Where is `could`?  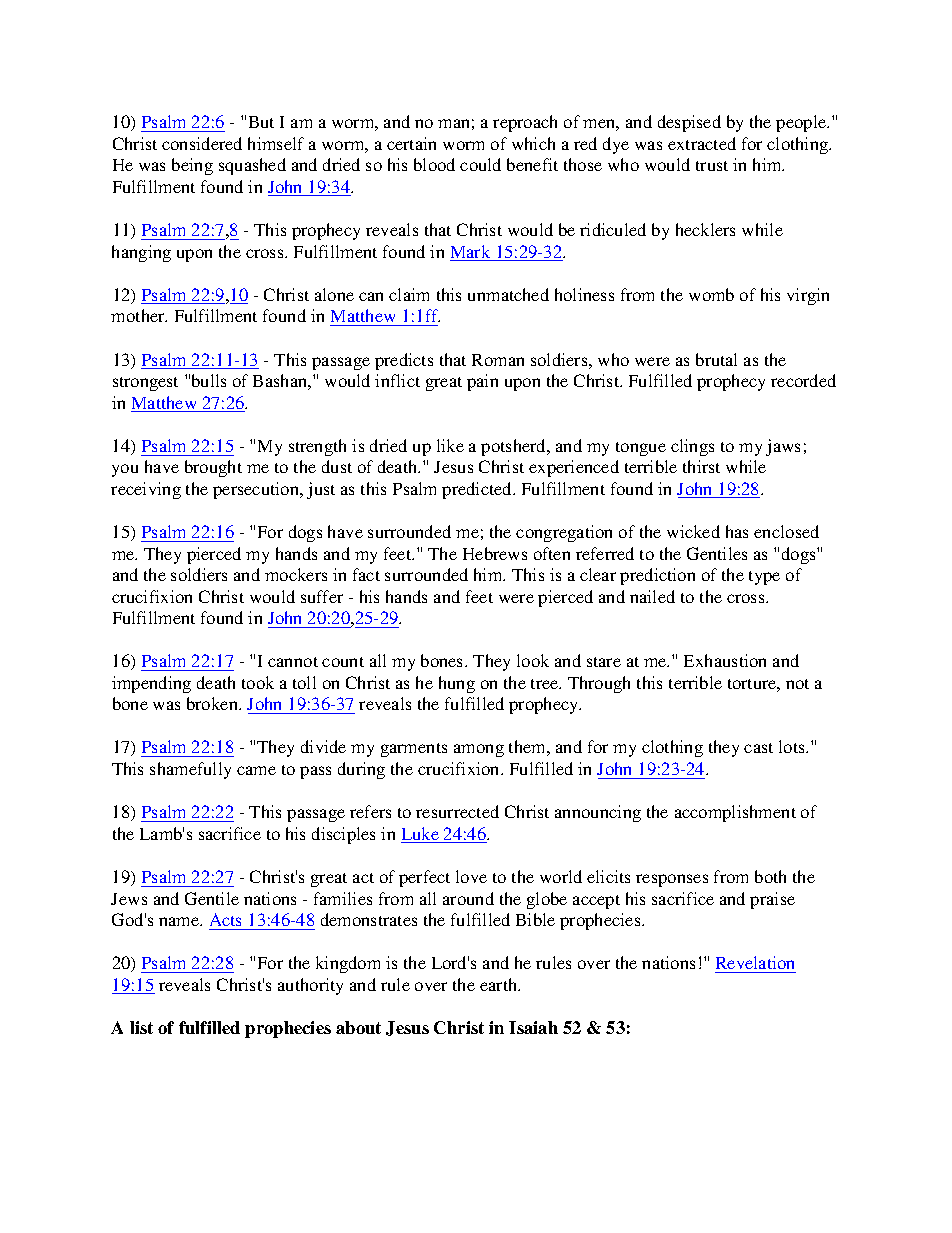 could is located at coordinates (480, 164).
